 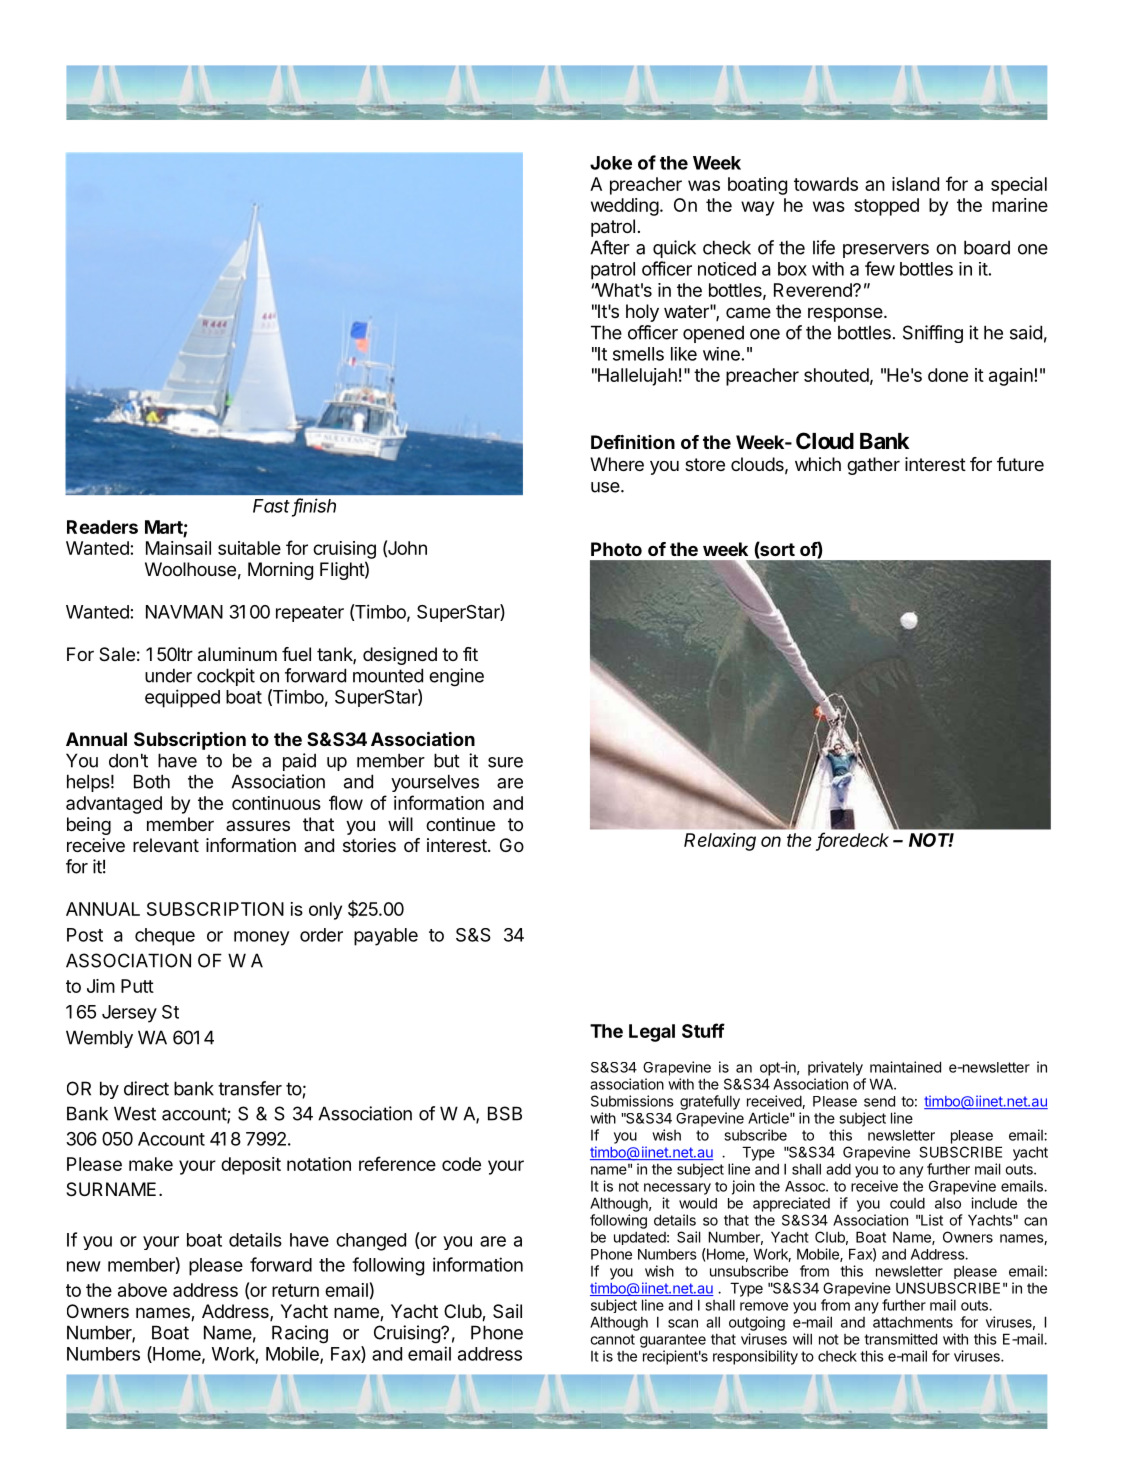 What do you see at coordinates (142, 1290) in the image?
I see `above` at bounding box center [142, 1290].
